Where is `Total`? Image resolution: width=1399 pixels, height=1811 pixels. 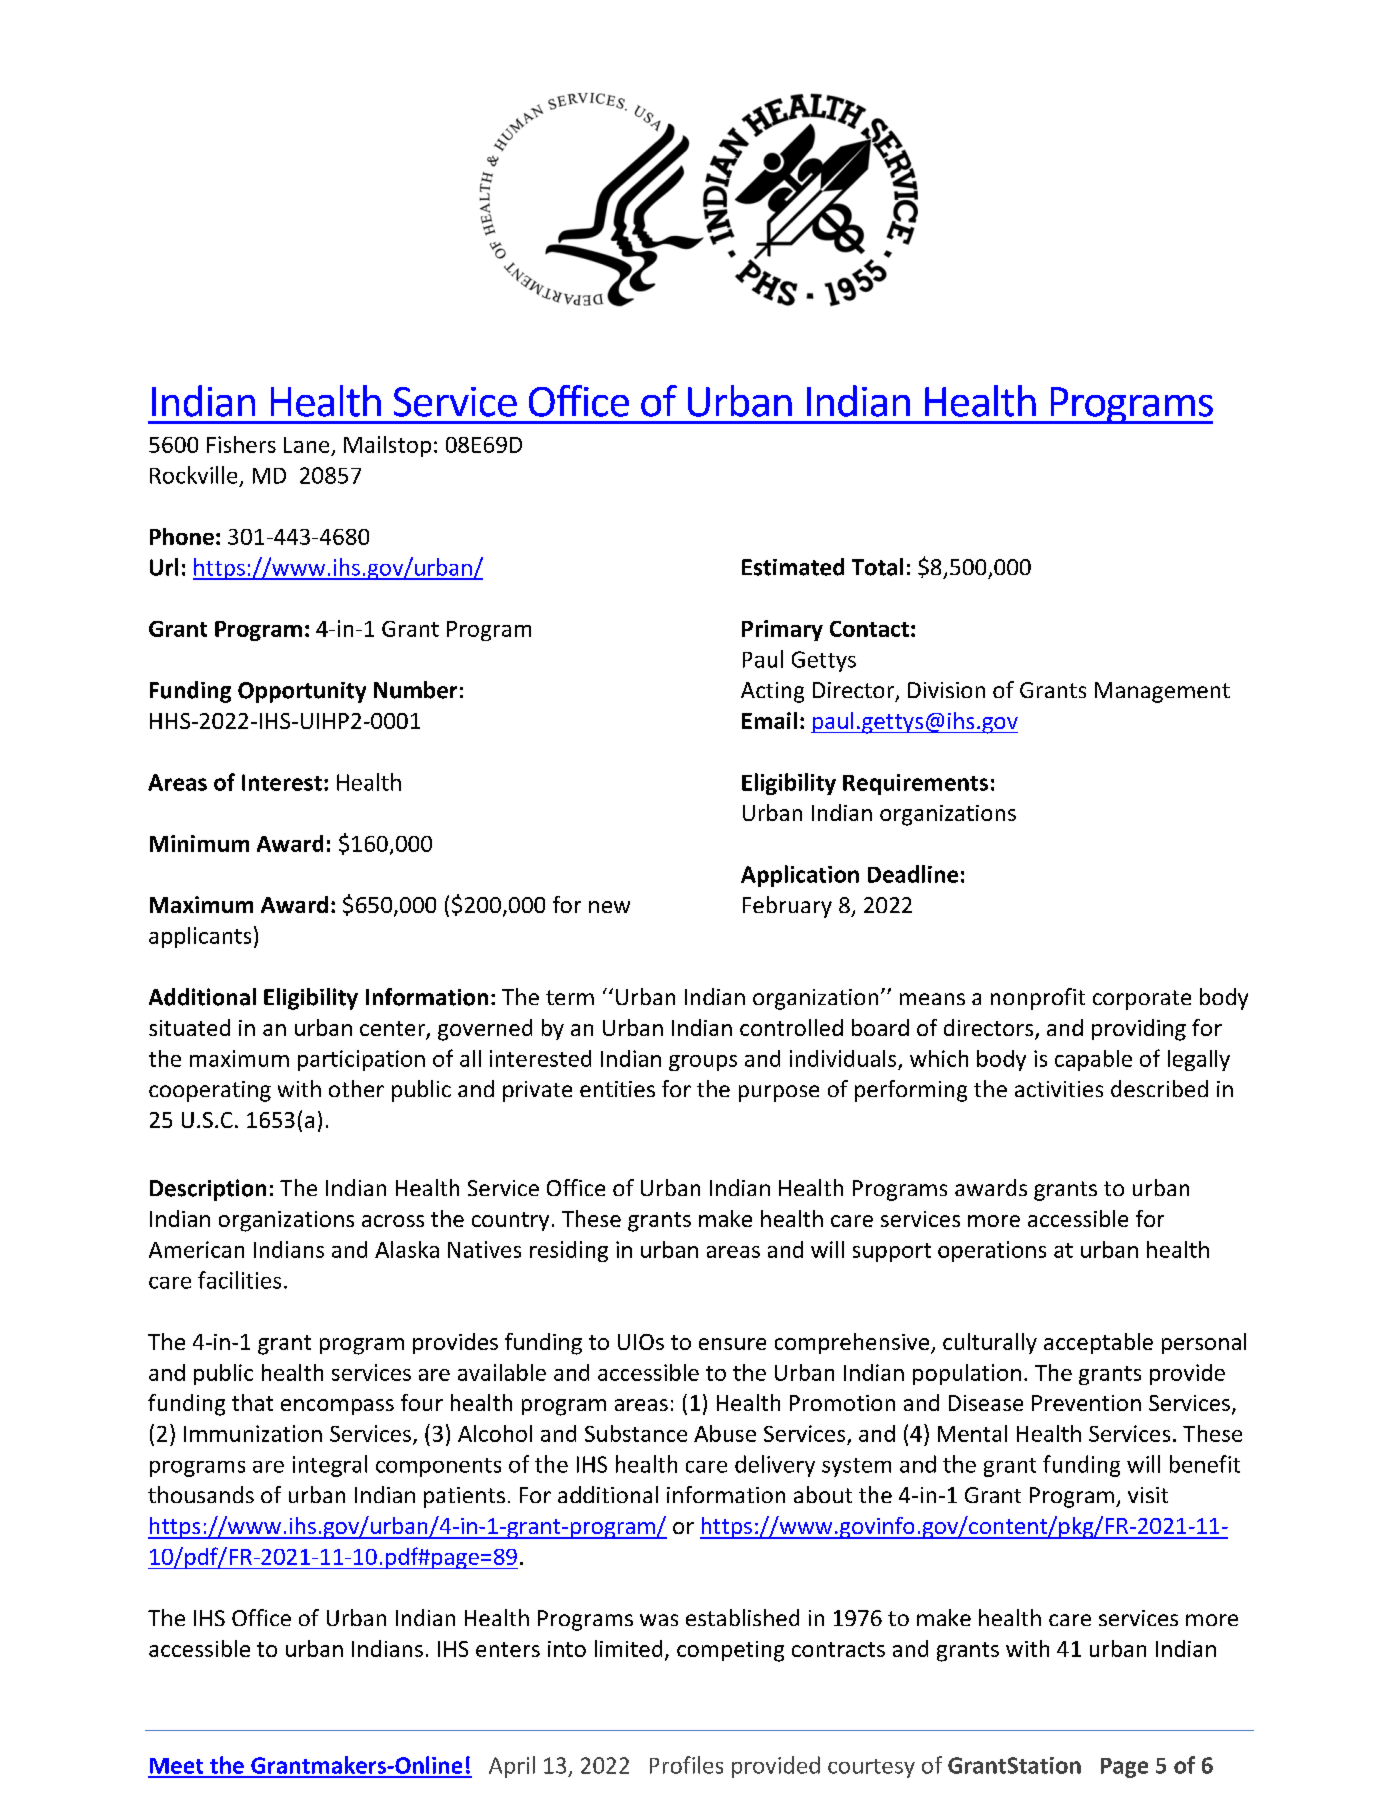 Total is located at coordinates (877, 567).
